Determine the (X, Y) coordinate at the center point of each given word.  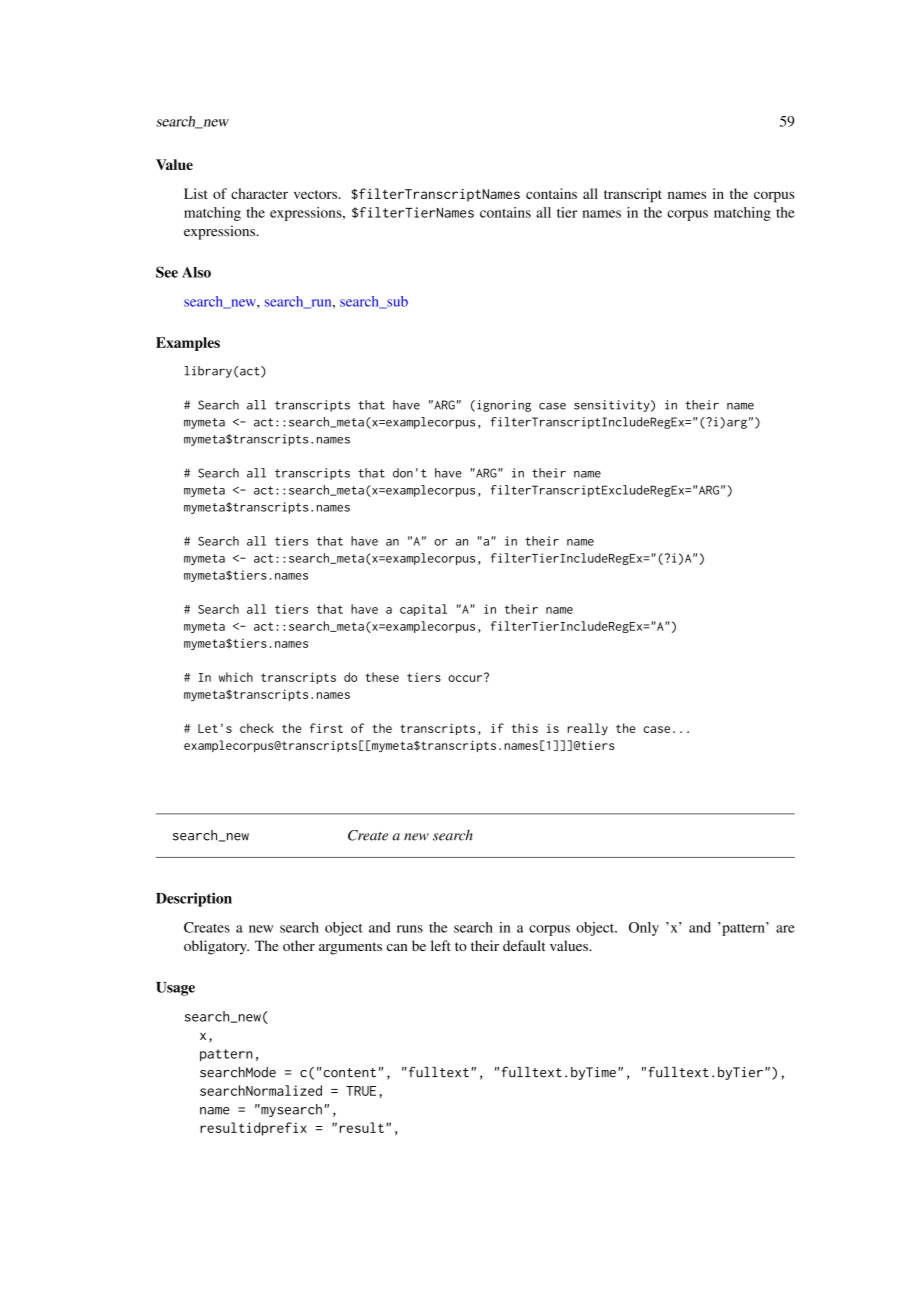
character (259, 193)
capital (423, 610)
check (257, 728)
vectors (315, 194)
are (785, 929)
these (382, 677)
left (441, 945)
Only (644, 929)
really (588, 729)
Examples (188, 344)
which (236, 677)
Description (194, 899)
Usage (175, 989)
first (326, 728)
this (525, 728)
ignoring (504, 406)
